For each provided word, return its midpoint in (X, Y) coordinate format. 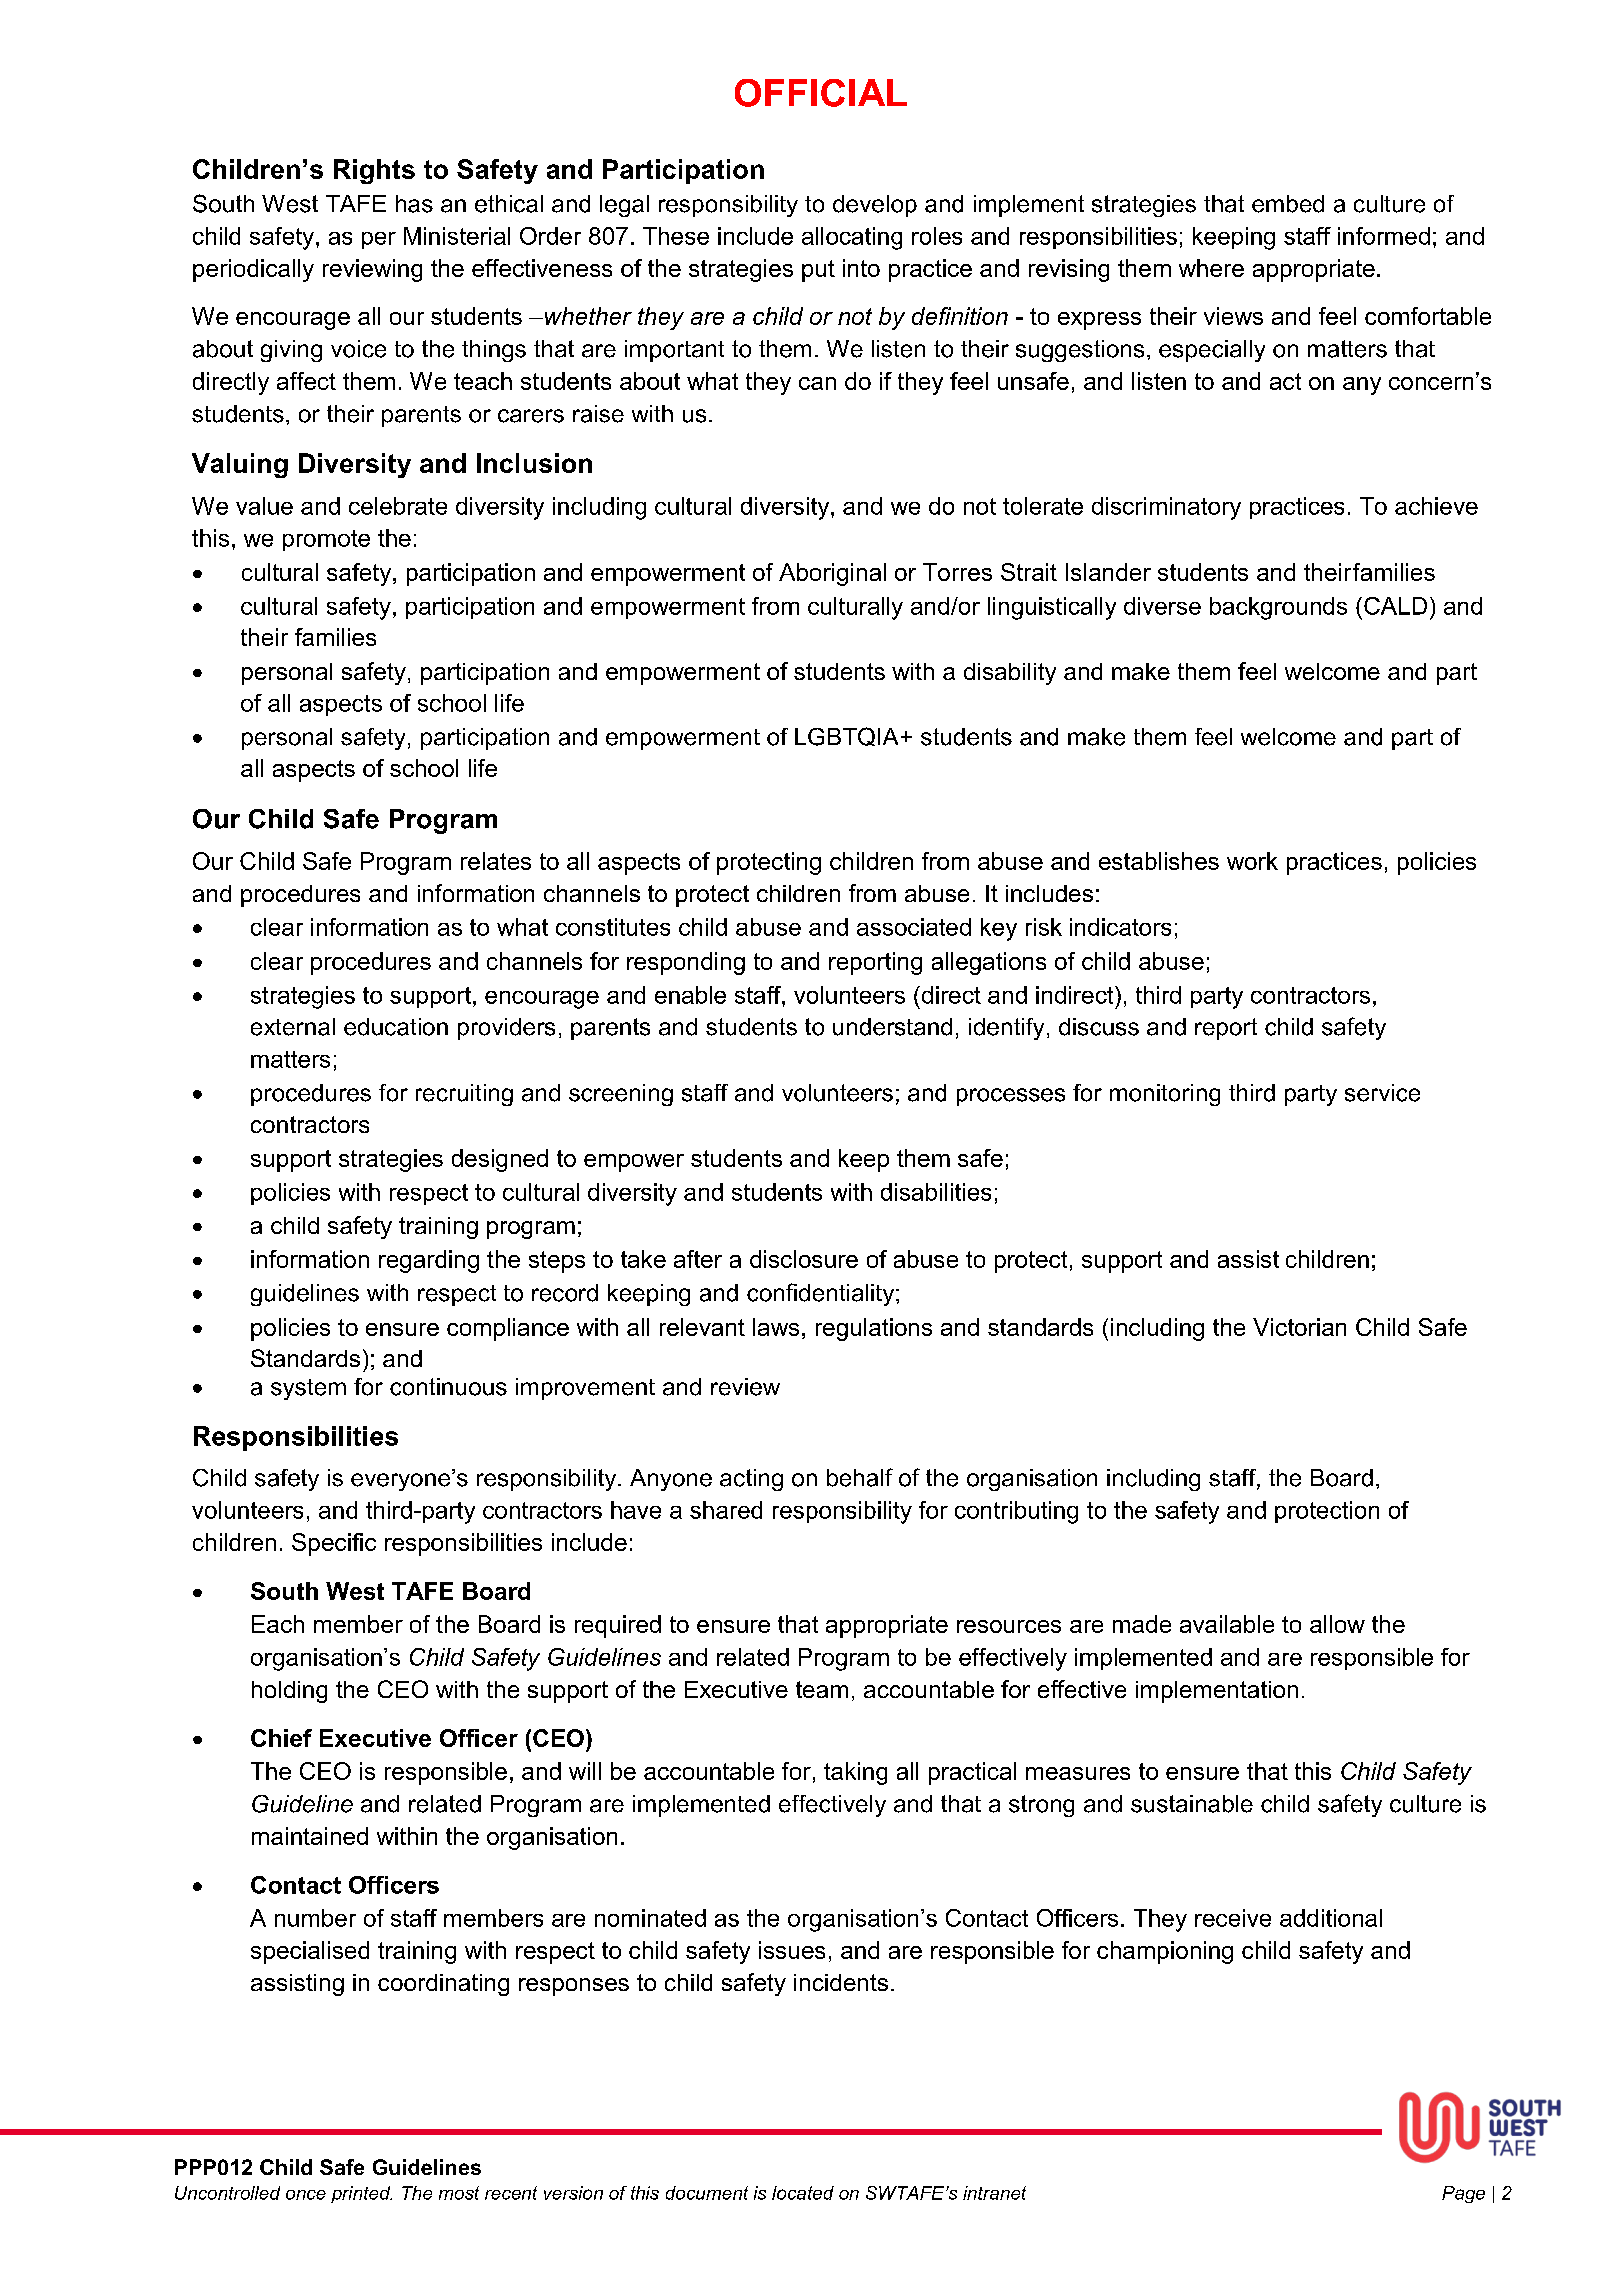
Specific (334, 1544)
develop (875, 206)
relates (496, 861)
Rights (374, 171)
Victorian (1299, 1327)
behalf (860, 1477)
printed (361, 2194)
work (1252, 861)
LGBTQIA (846, 736)
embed (1288, 204)
